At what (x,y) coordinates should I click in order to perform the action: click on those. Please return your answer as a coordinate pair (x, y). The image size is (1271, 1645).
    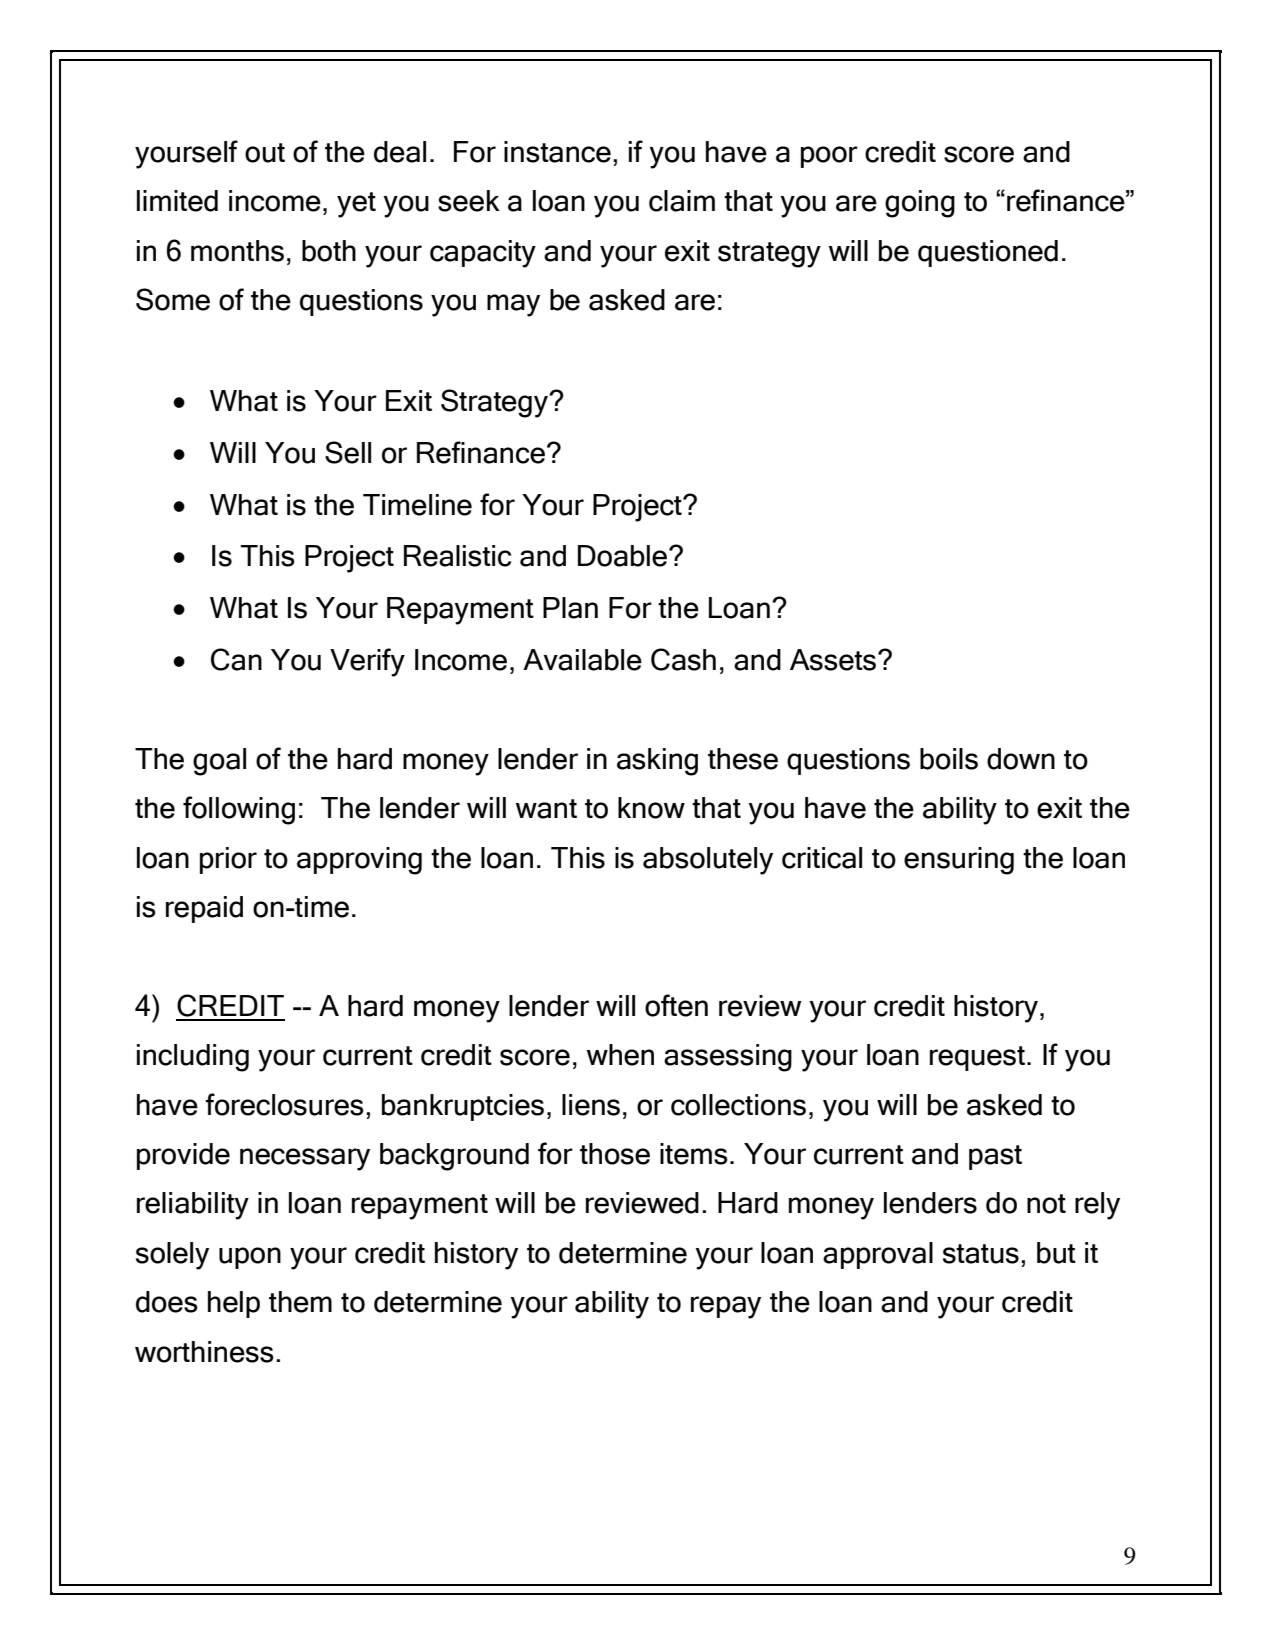
    Looking at the image, I should click on (615, 1154).
